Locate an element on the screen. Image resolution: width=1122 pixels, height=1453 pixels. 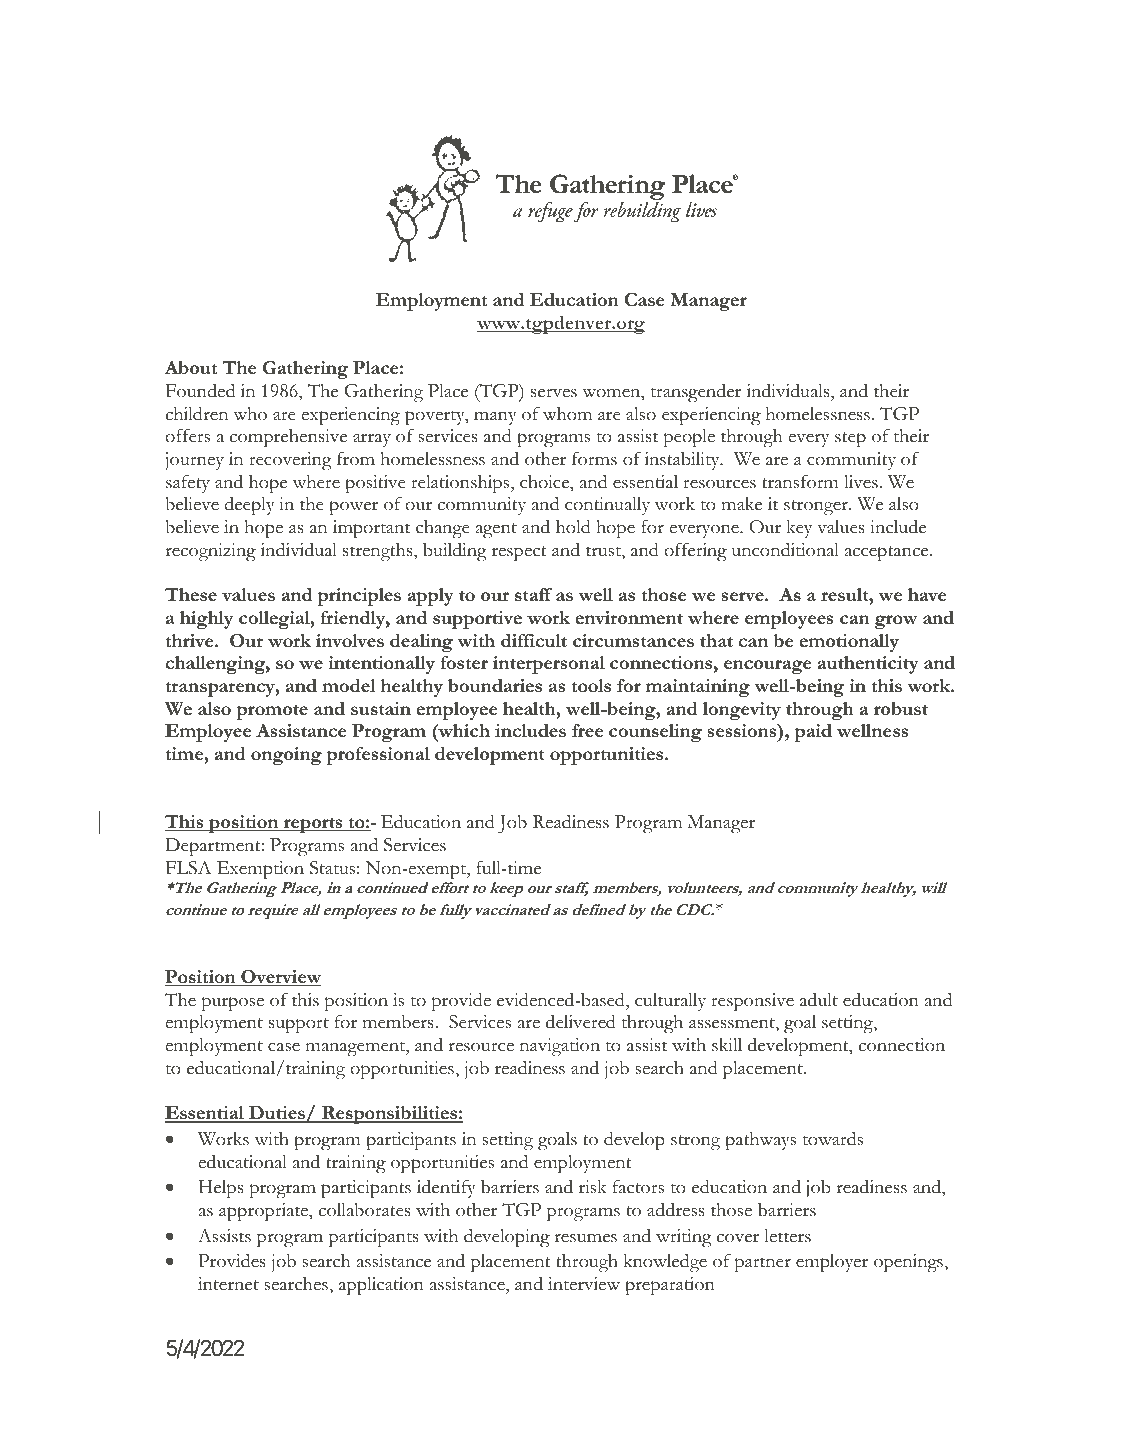
comprehensive is located at coordinates (288, 438).
